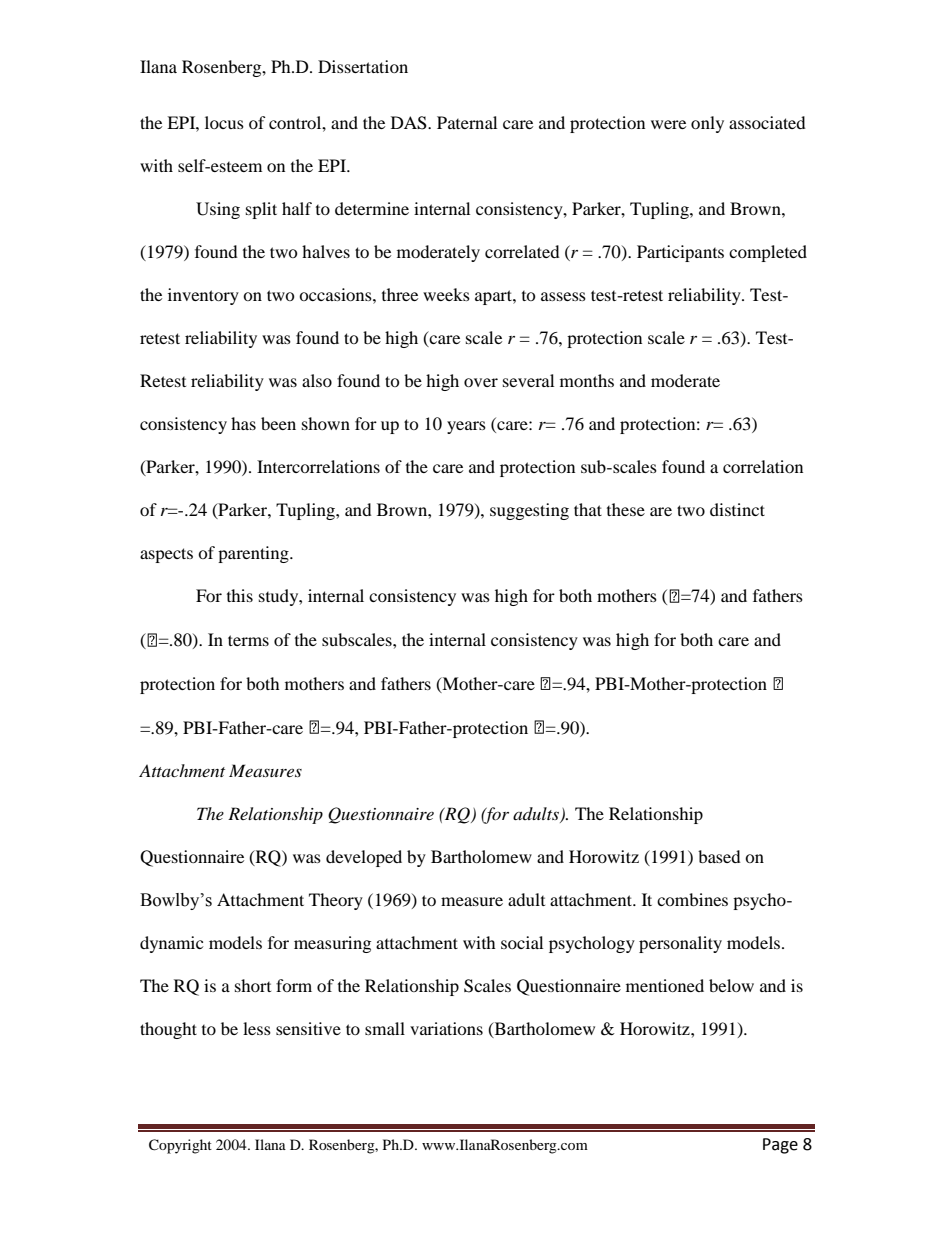 This screenshot has width=952, height=1233. Describe the element at coordinates (446, 1028) in the screenshot. I see `variations` at that location.
